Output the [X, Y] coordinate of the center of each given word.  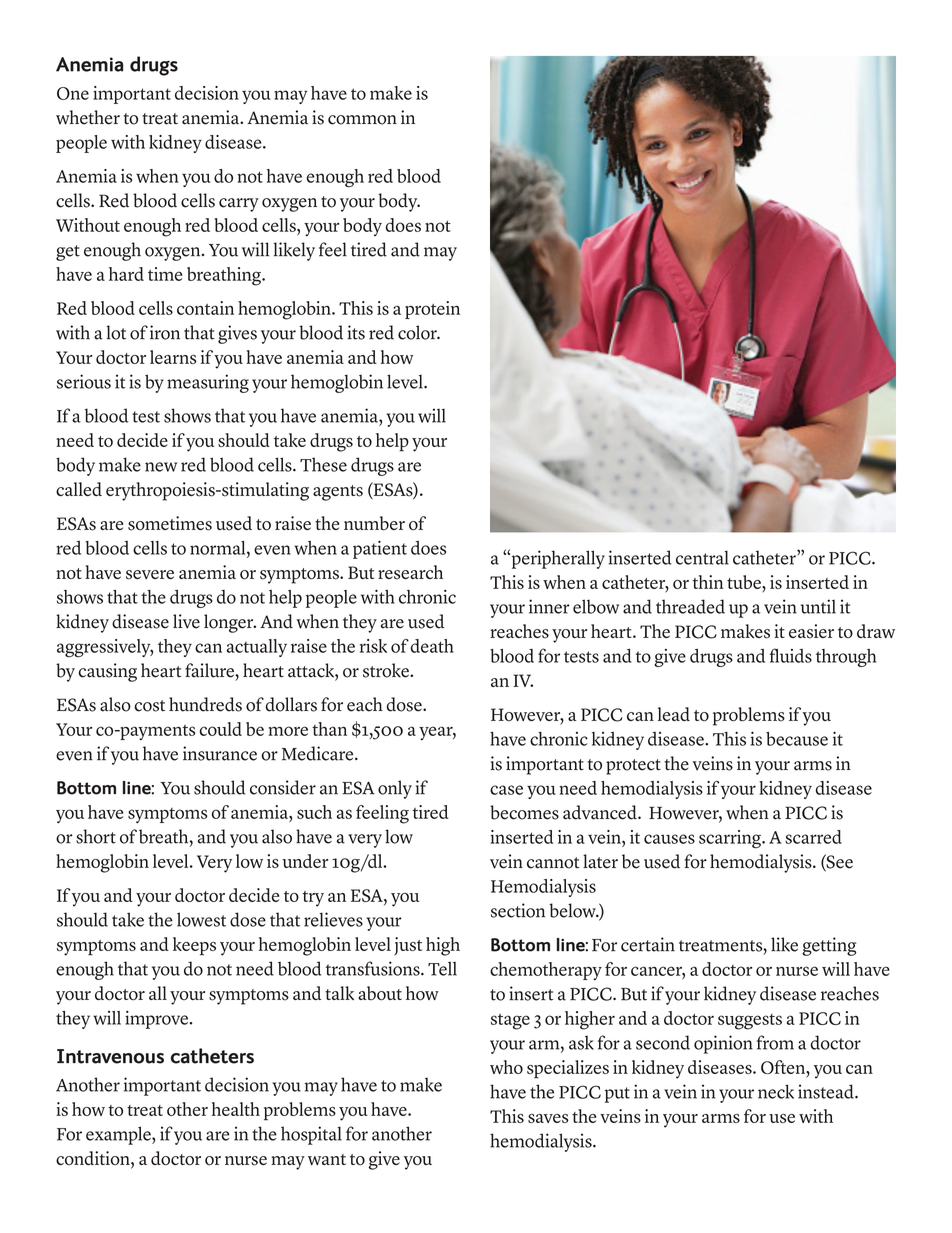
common [362, 120]
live [186, 621]
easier [811, 631]
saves [548, 1118]
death [432, 646]
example [119, 1135]
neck [776, 1091]
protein [432, 310]
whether [88, 117]
